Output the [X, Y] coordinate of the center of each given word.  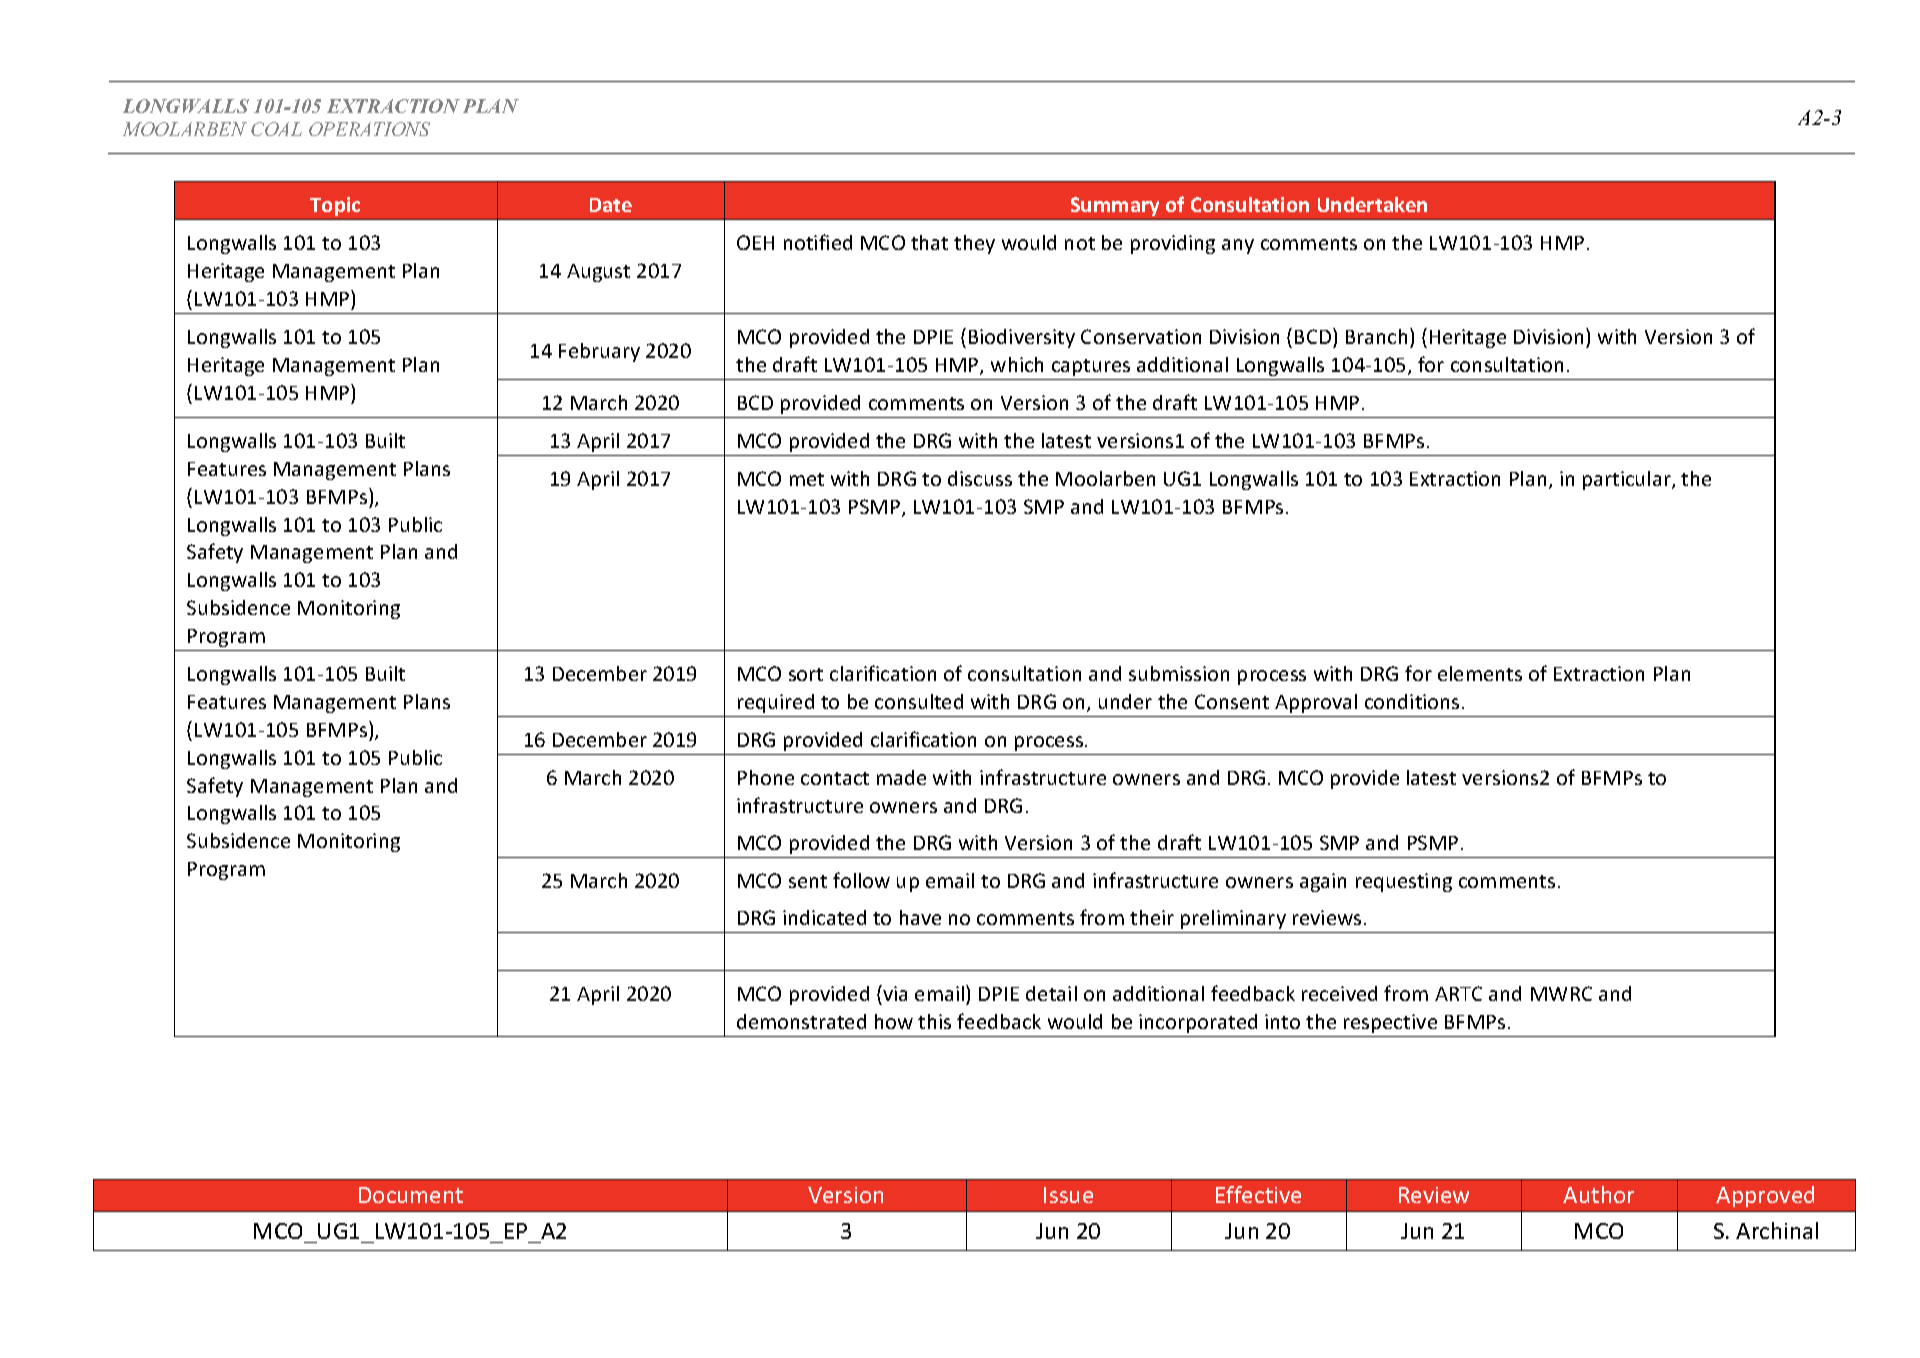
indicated [824, 917]
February [599, 352]
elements [1480, 673]
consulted [919, 701]
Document [411, 1195]
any [1238, 246]
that [929, 242]
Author [1598, 1194]
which [1017, 364]
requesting [1404, 882]
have [920, 917]
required [776, 703]
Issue [1068, 1195]
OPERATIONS [369, 129]
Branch [1376, 336]
